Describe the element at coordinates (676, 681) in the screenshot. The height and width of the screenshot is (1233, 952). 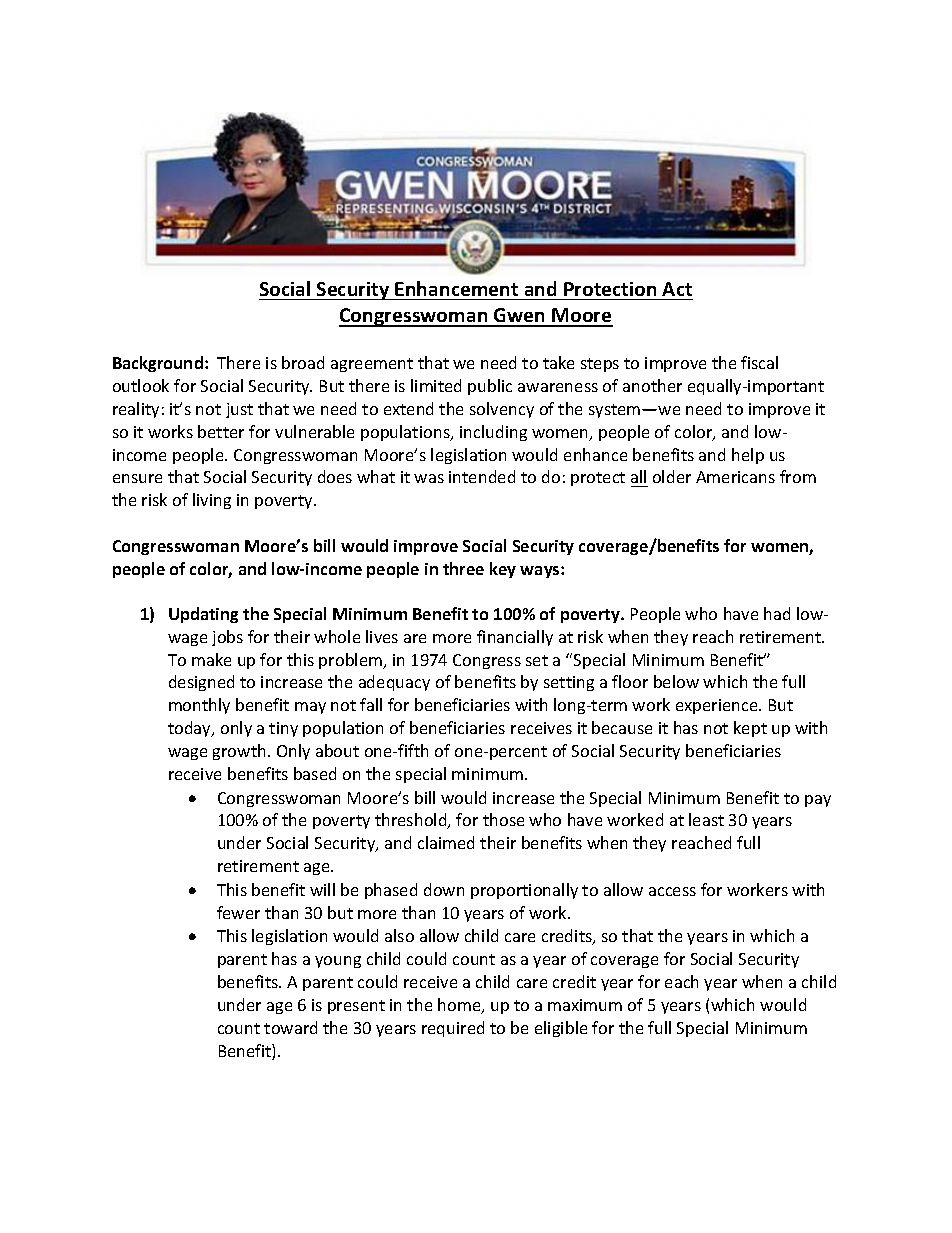
I see `below` at that location.
